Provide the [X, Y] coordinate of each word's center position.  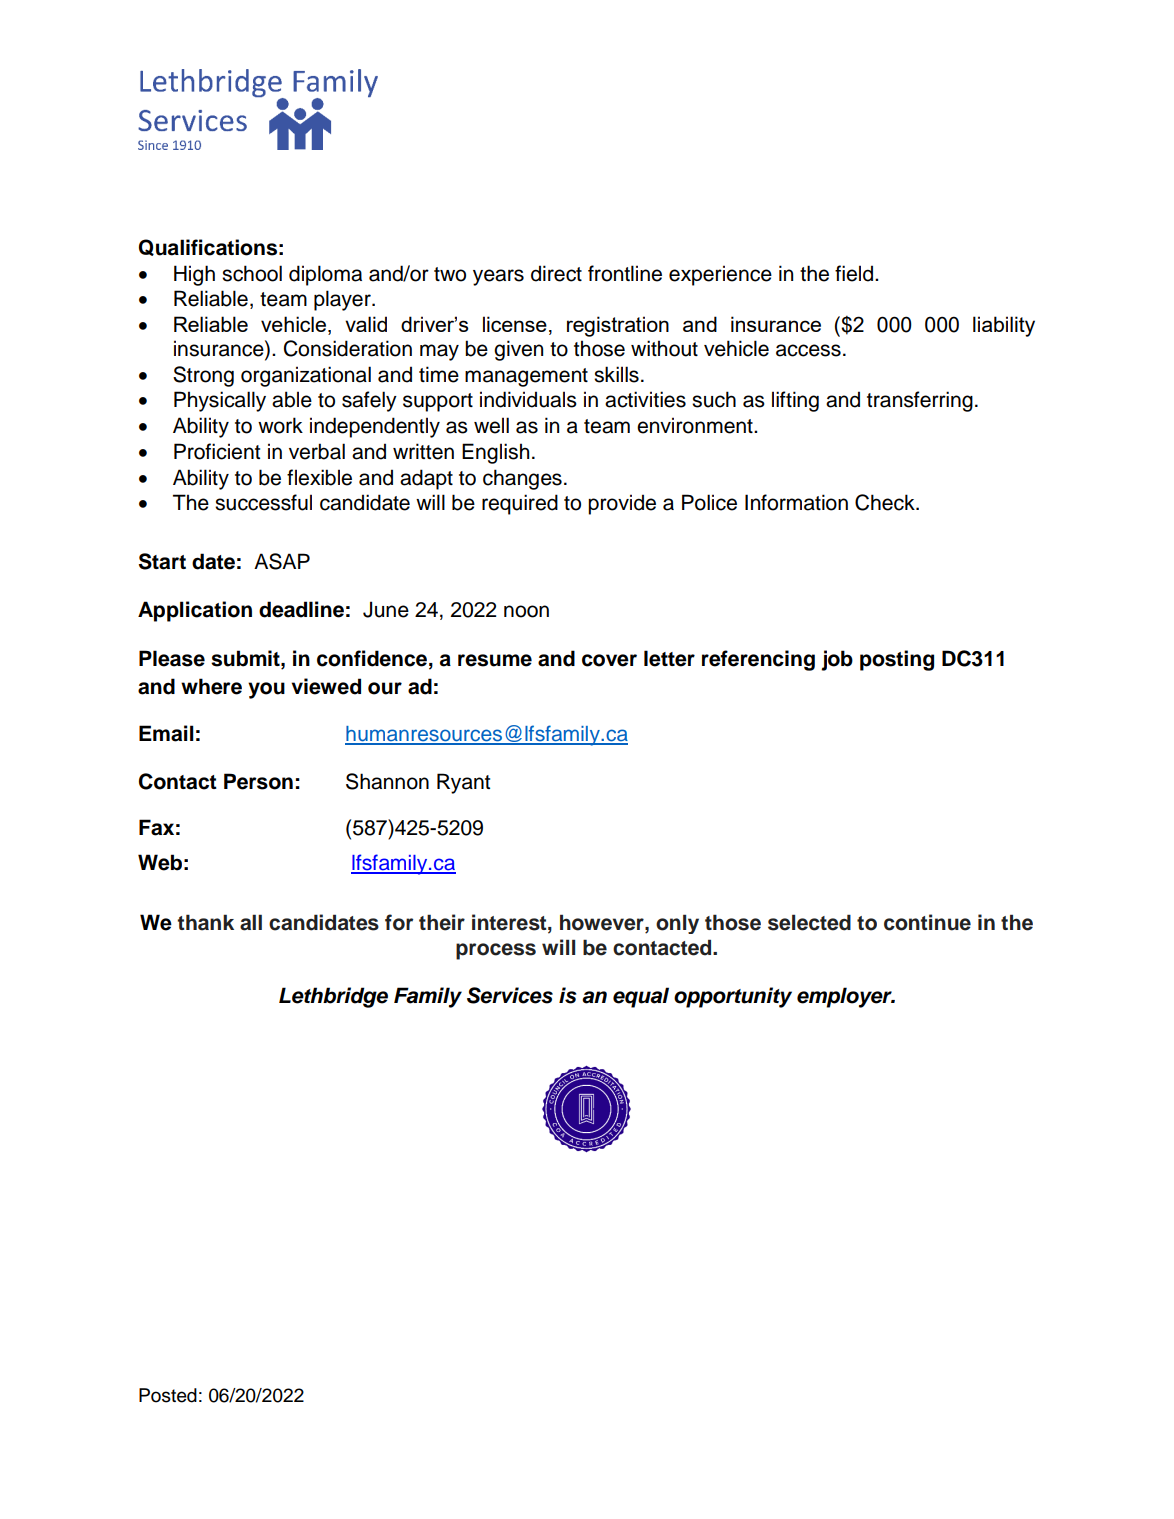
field [855, 273]
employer [845, 997]
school [252, 273]
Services [510, 995]
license [515, 324]
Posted [168, 1395]
